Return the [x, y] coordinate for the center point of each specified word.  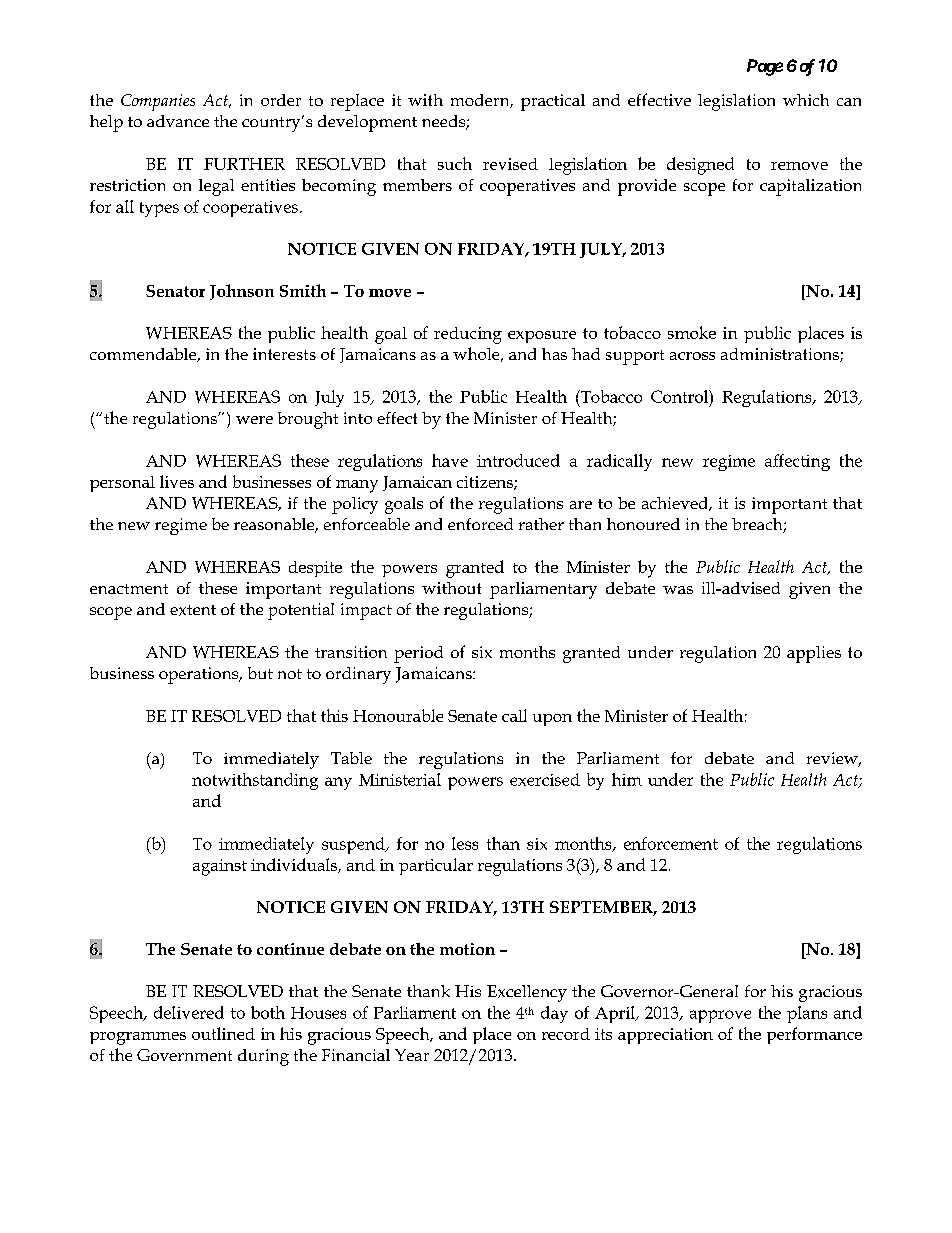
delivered [189, 1012]
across [692, 356]
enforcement [671, 843]
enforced [480, 524]
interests [284, 354]
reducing [468, 335]
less [465, 843]
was [678, 590]
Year [412, 1055]
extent [193, 610]
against [220, 867]
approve [720, 1016]
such [455, 163]
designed [700, 166]
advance [178, 121]
